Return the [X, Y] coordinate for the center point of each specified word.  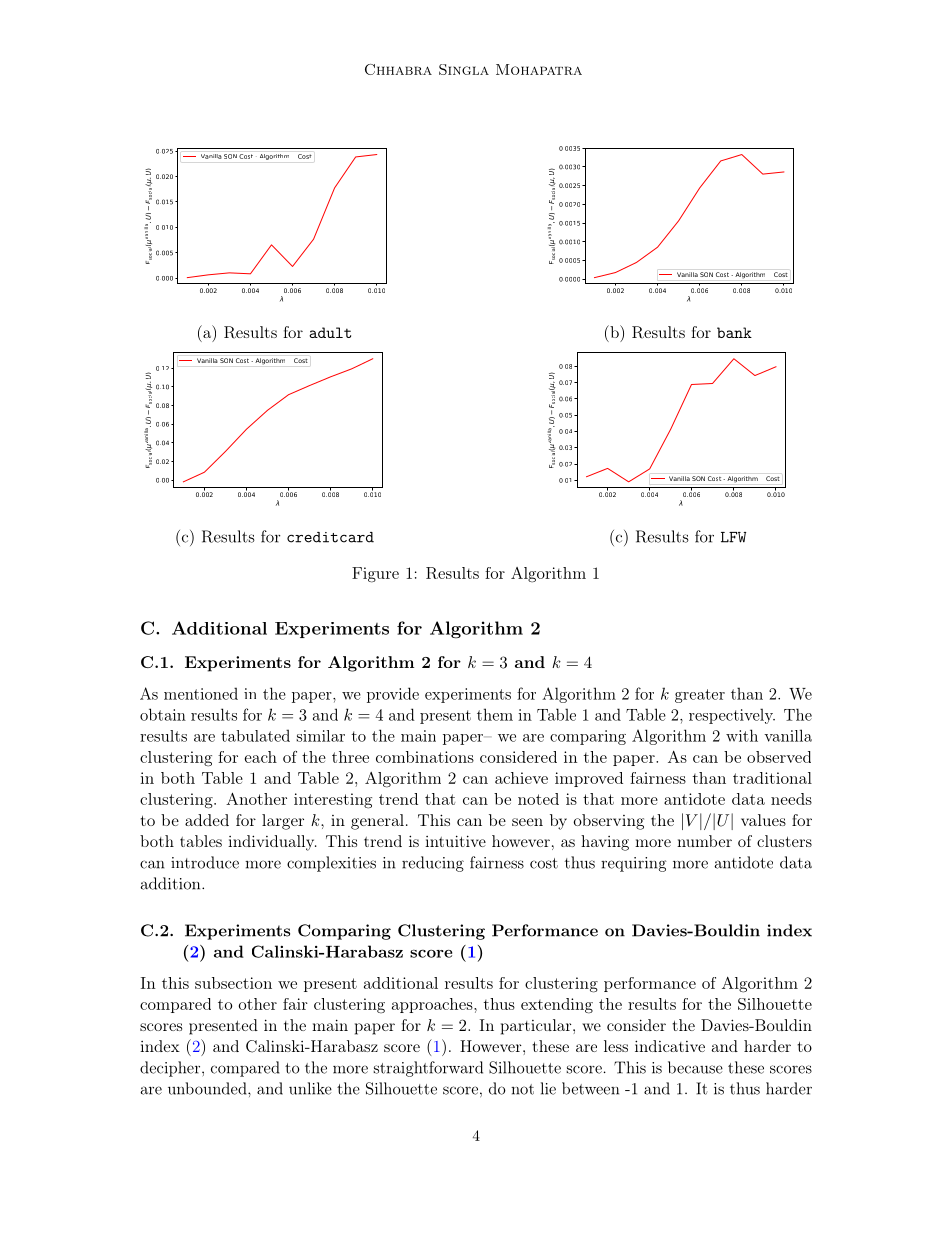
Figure [375, 575]
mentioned [201, 693]
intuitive [455, 841]
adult [330, 332]
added [207, 820]
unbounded [208, 1088]
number [704, 841]
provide [393, 695]
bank [734, 332]
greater [700, 696]
